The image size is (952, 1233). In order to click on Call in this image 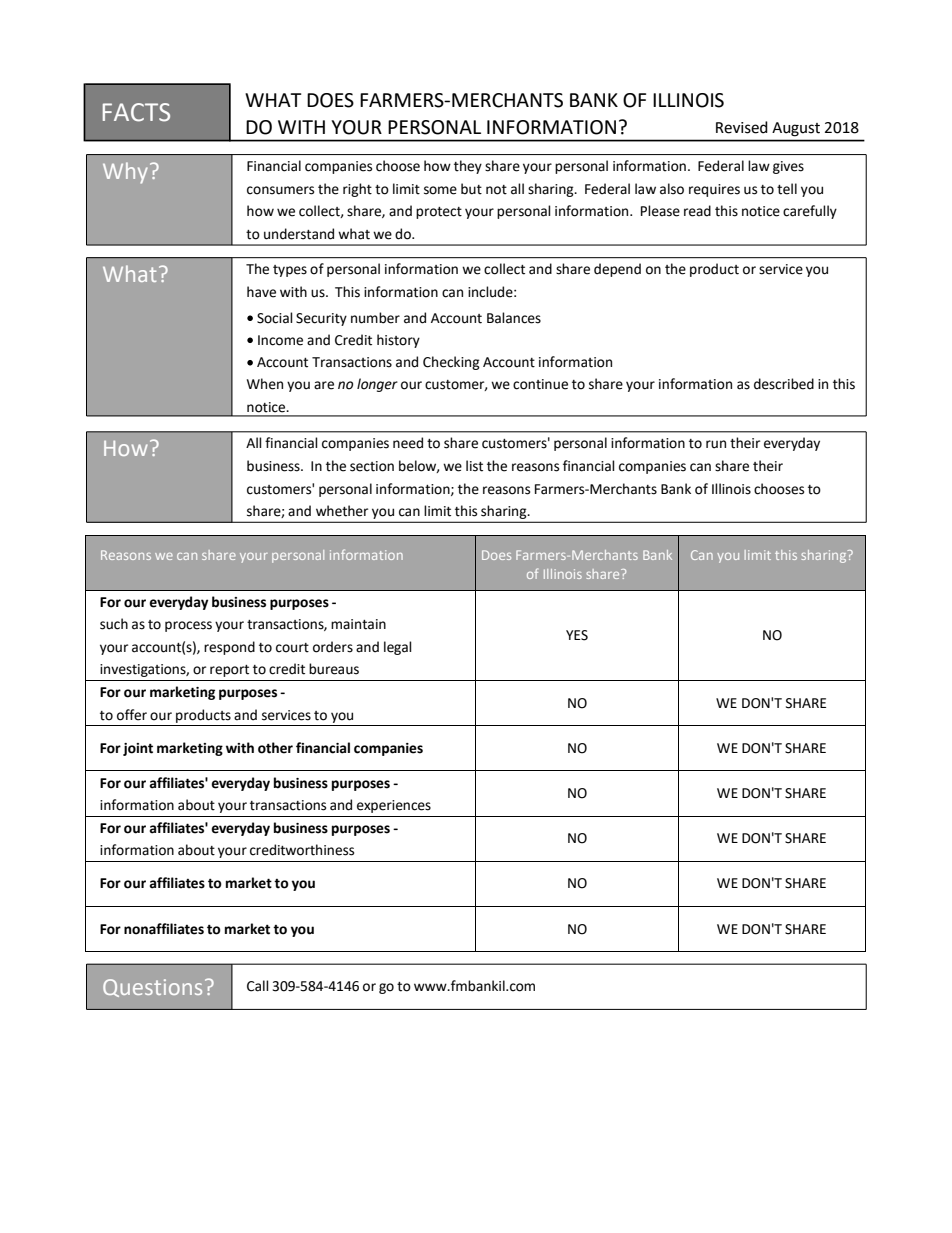, I will do `click(258, 986)`.
